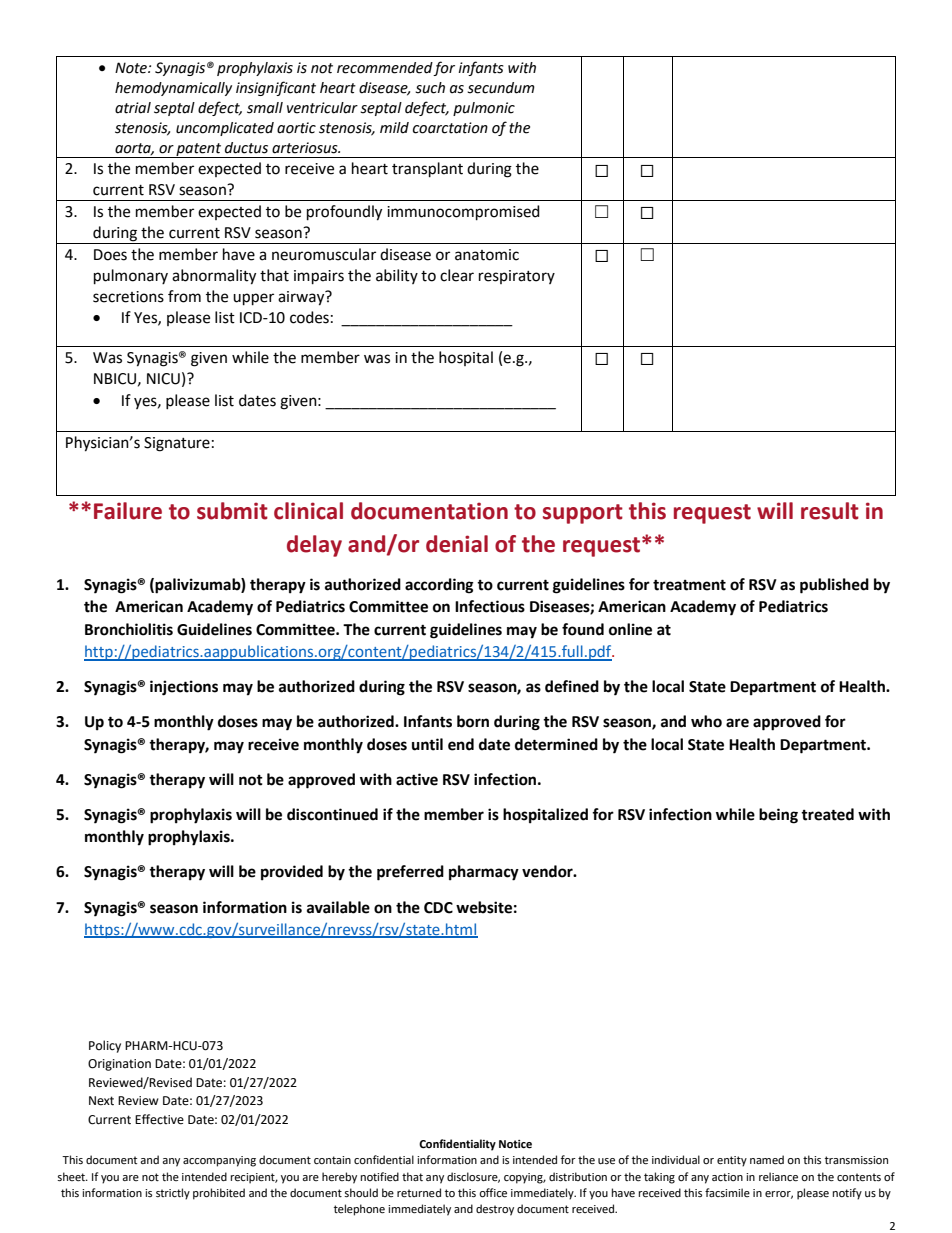 The height and width of the page is (1233, 952). Describe the element at coordinates (173, 89) in the page. I see `hemodynamically` at that location.
